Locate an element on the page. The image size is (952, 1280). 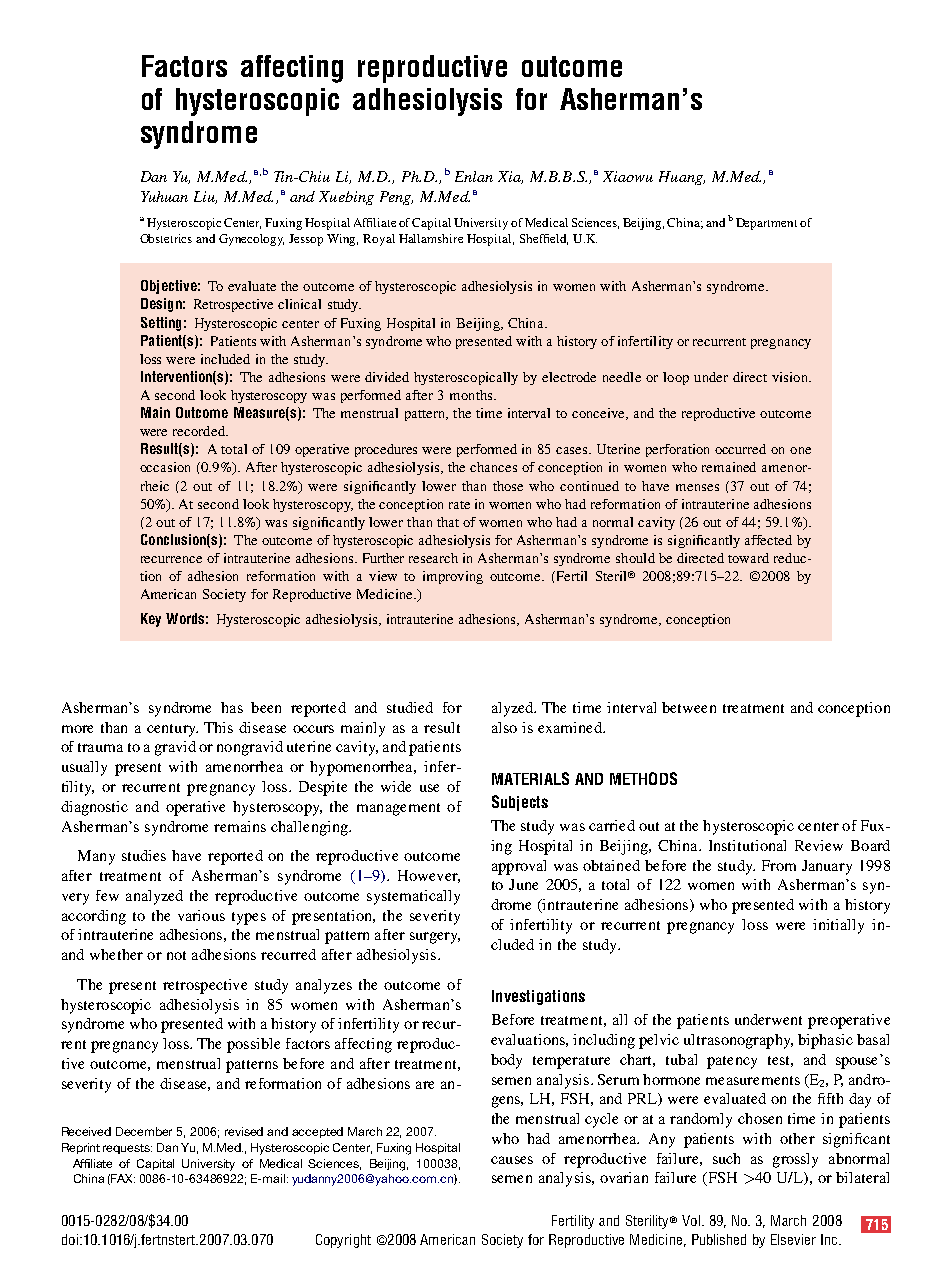
requests is located at coordinates (127, 1149).
